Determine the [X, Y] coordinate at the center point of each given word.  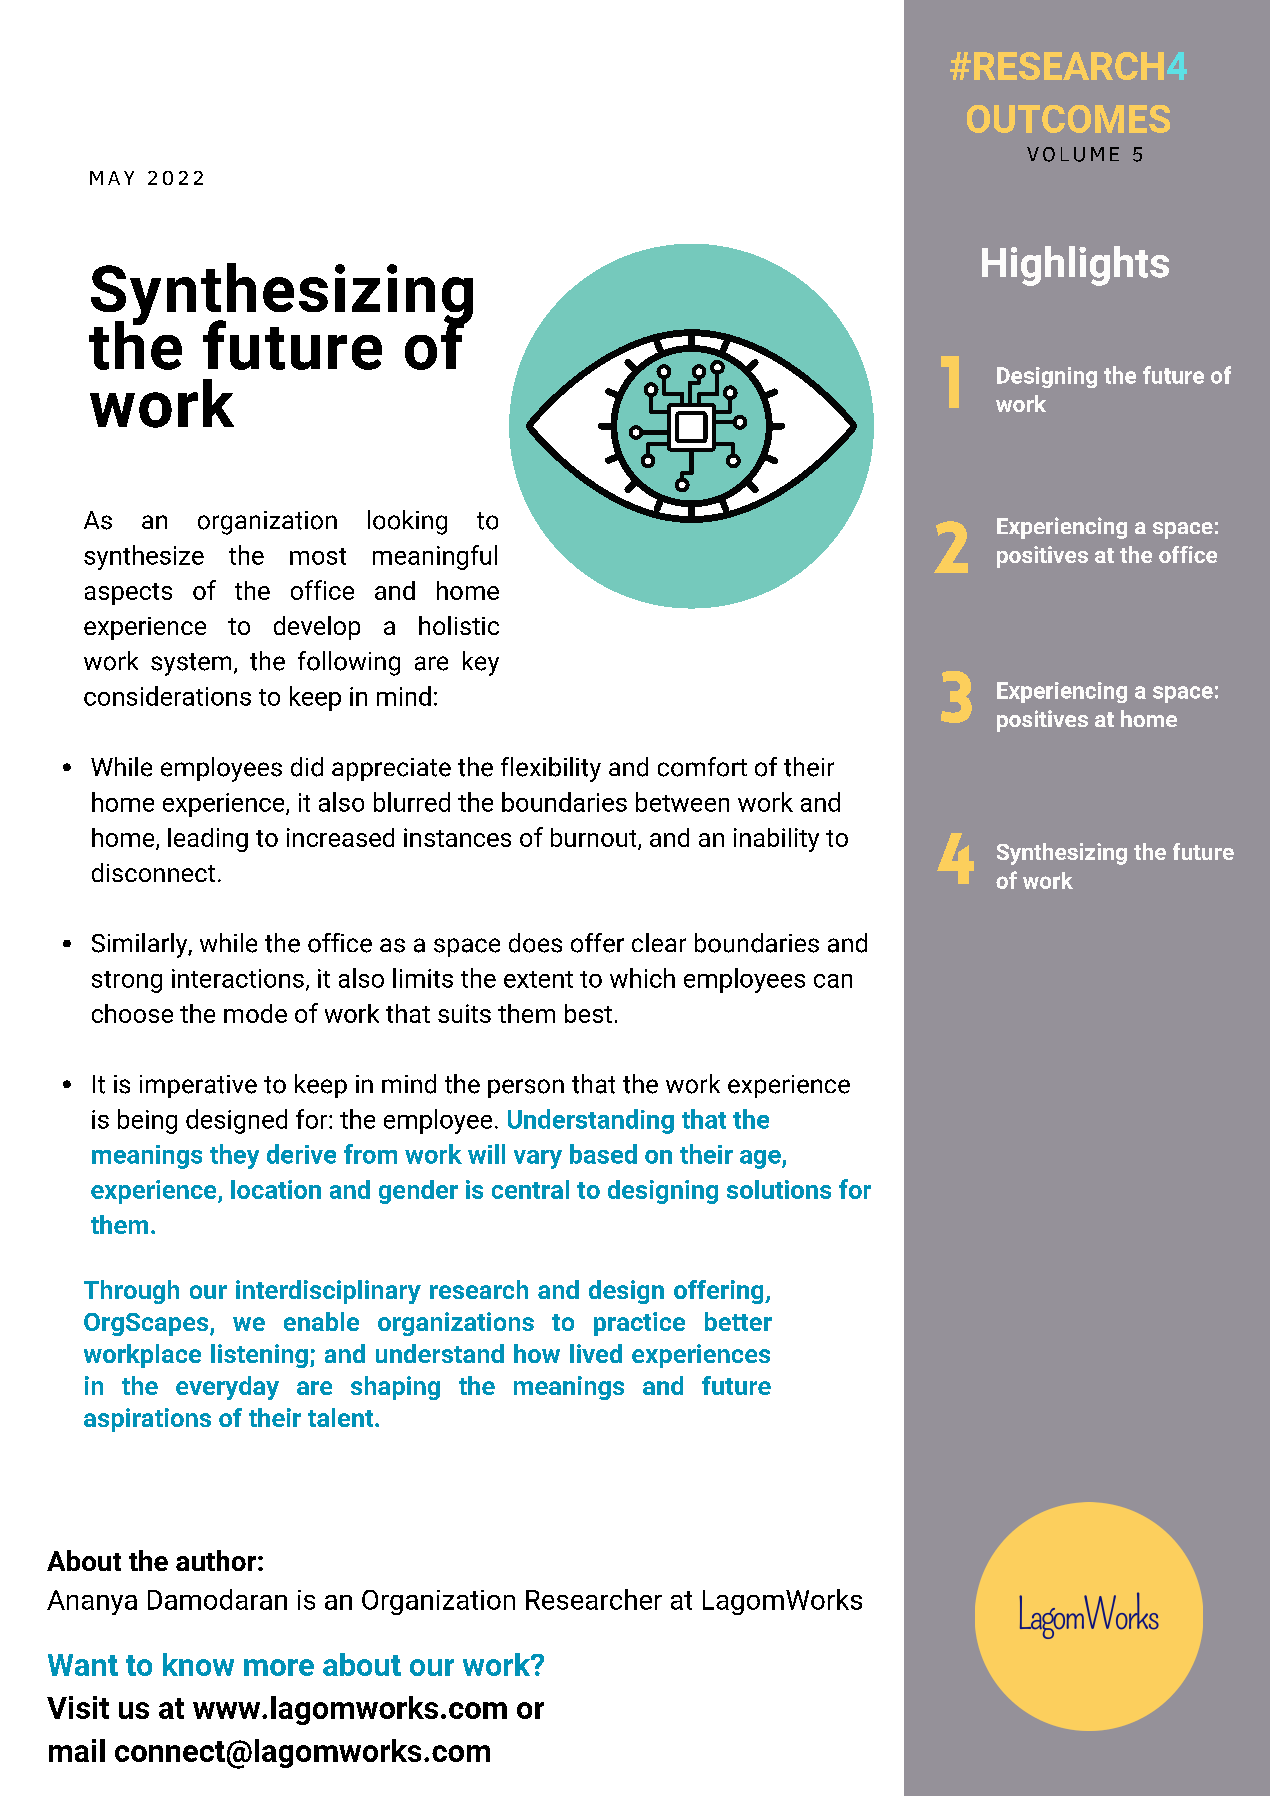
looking [407, 522]
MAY [112, 178]
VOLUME [1073, 154]
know [198, 1664]
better [738, 1321]
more [279, 1667]
